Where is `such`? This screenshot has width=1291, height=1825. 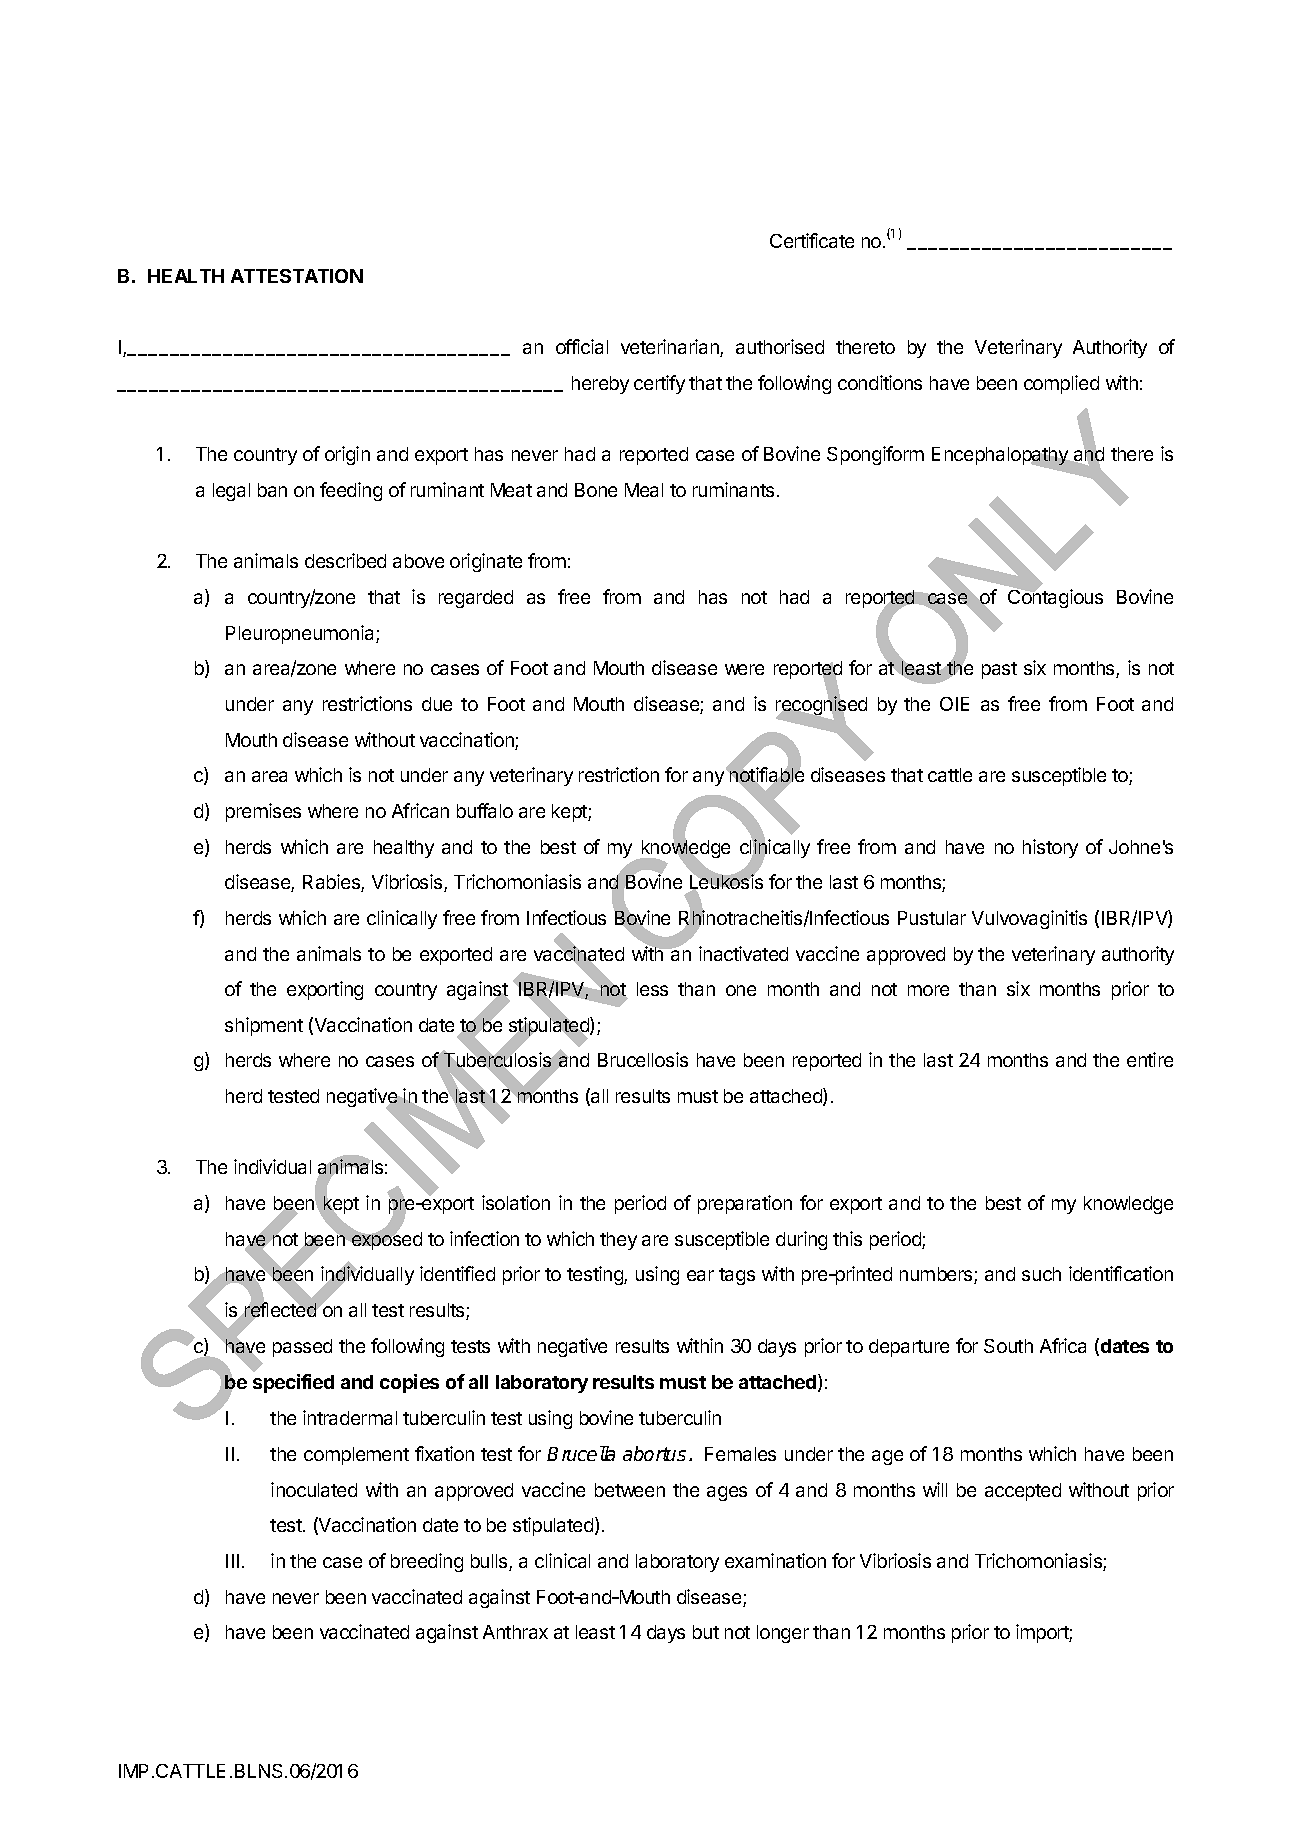 such is located at coordinates (1041, 1274).
